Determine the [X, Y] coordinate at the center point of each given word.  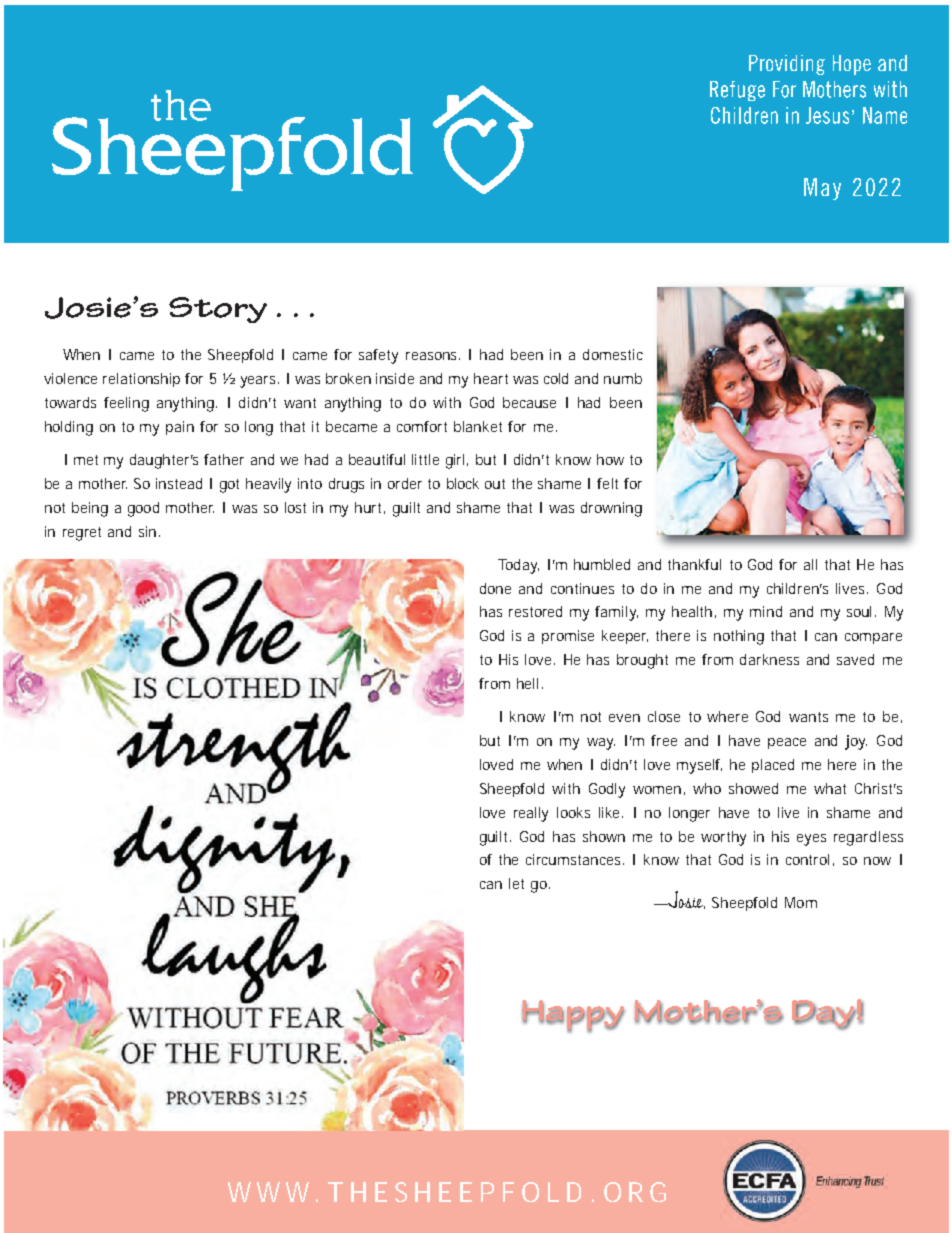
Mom [801, 902]
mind [766, 611]
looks [573, 812]
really [531, 814]
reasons [433, 356]
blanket [478, 426]
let [516, 883]
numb [623, 378]
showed [753, 788]
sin [147, 531]
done [495, 588]
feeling [126, 404]
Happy [573, 1016]
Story [218, 310]
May [822, 189]
